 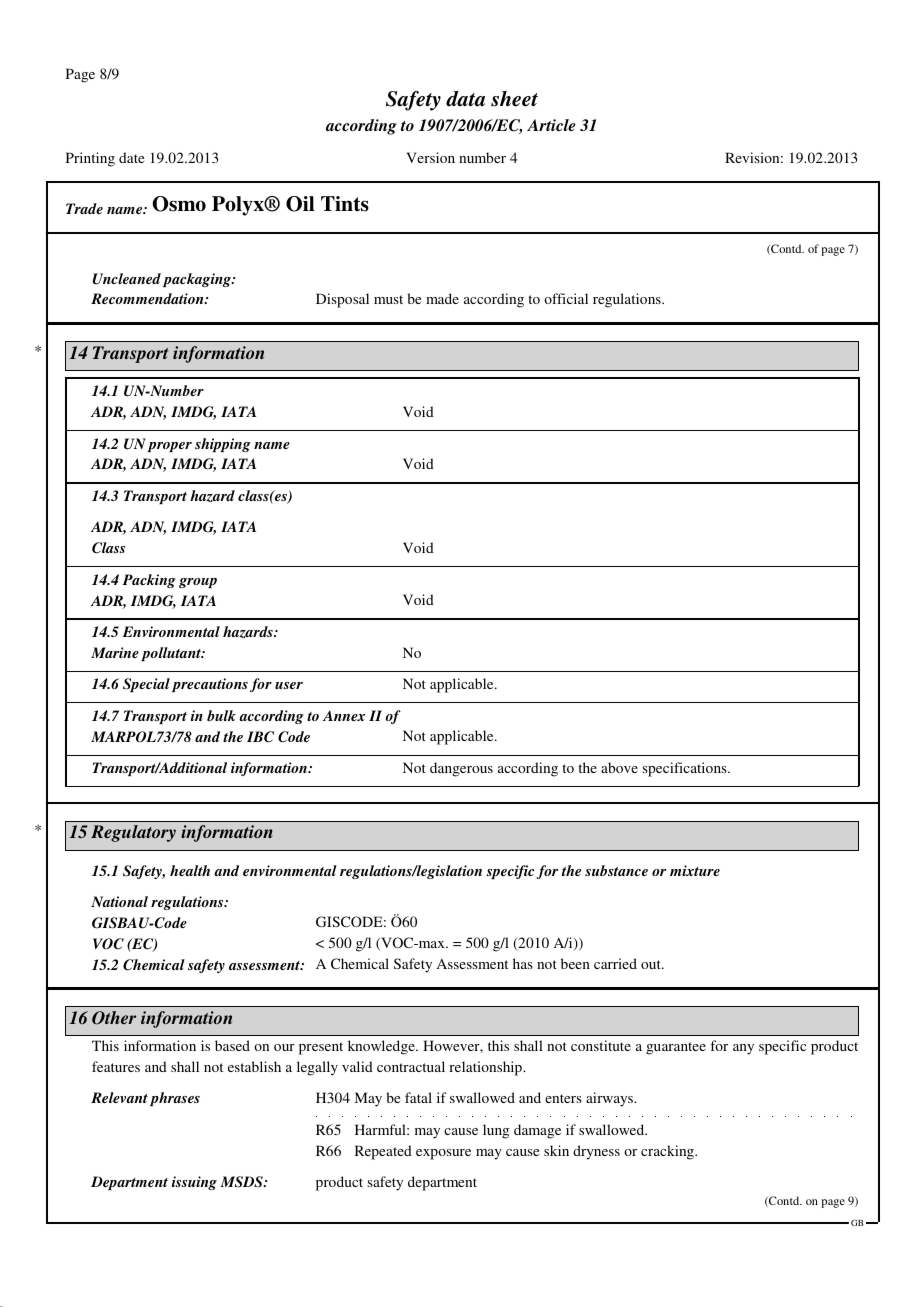 What do you see at coordinates (619, 767) in the image?
I see `above` at bounding box center [619, 767].
